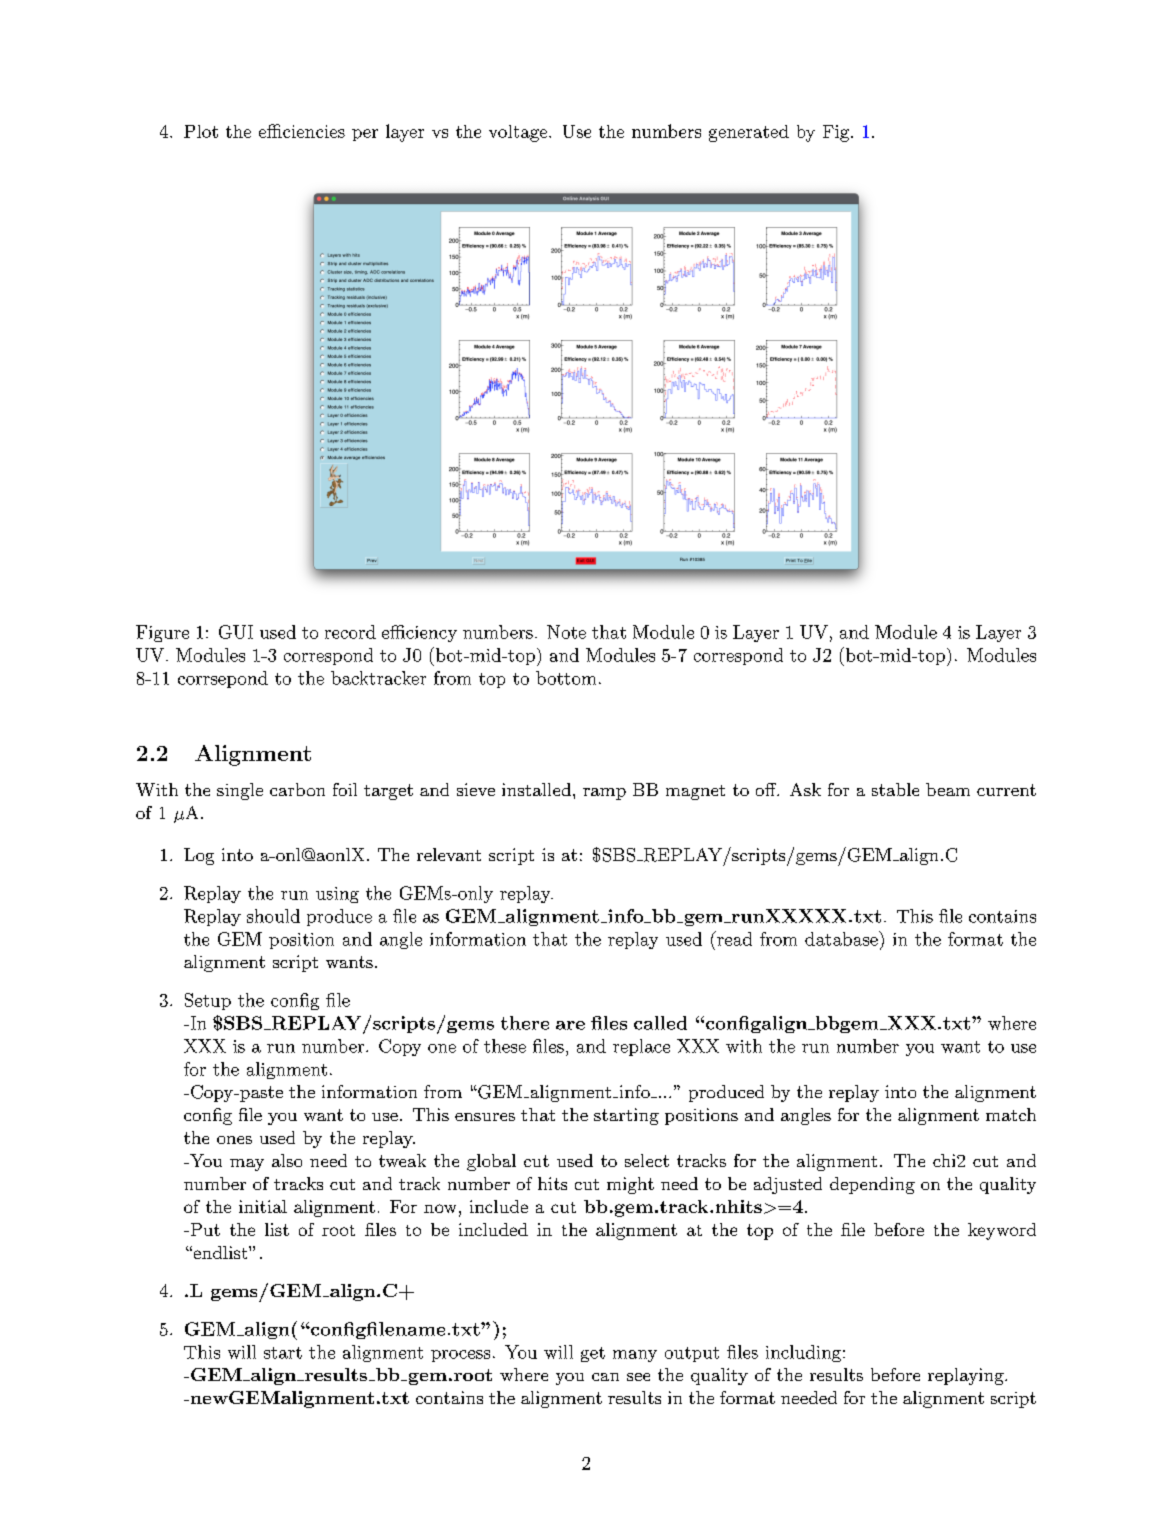 The height and width of the screenshot is (1520, 1174). What do you see at coordinates (518, 133) in the screenshot?
I see `voltage` at bounding box center [518, 133].
